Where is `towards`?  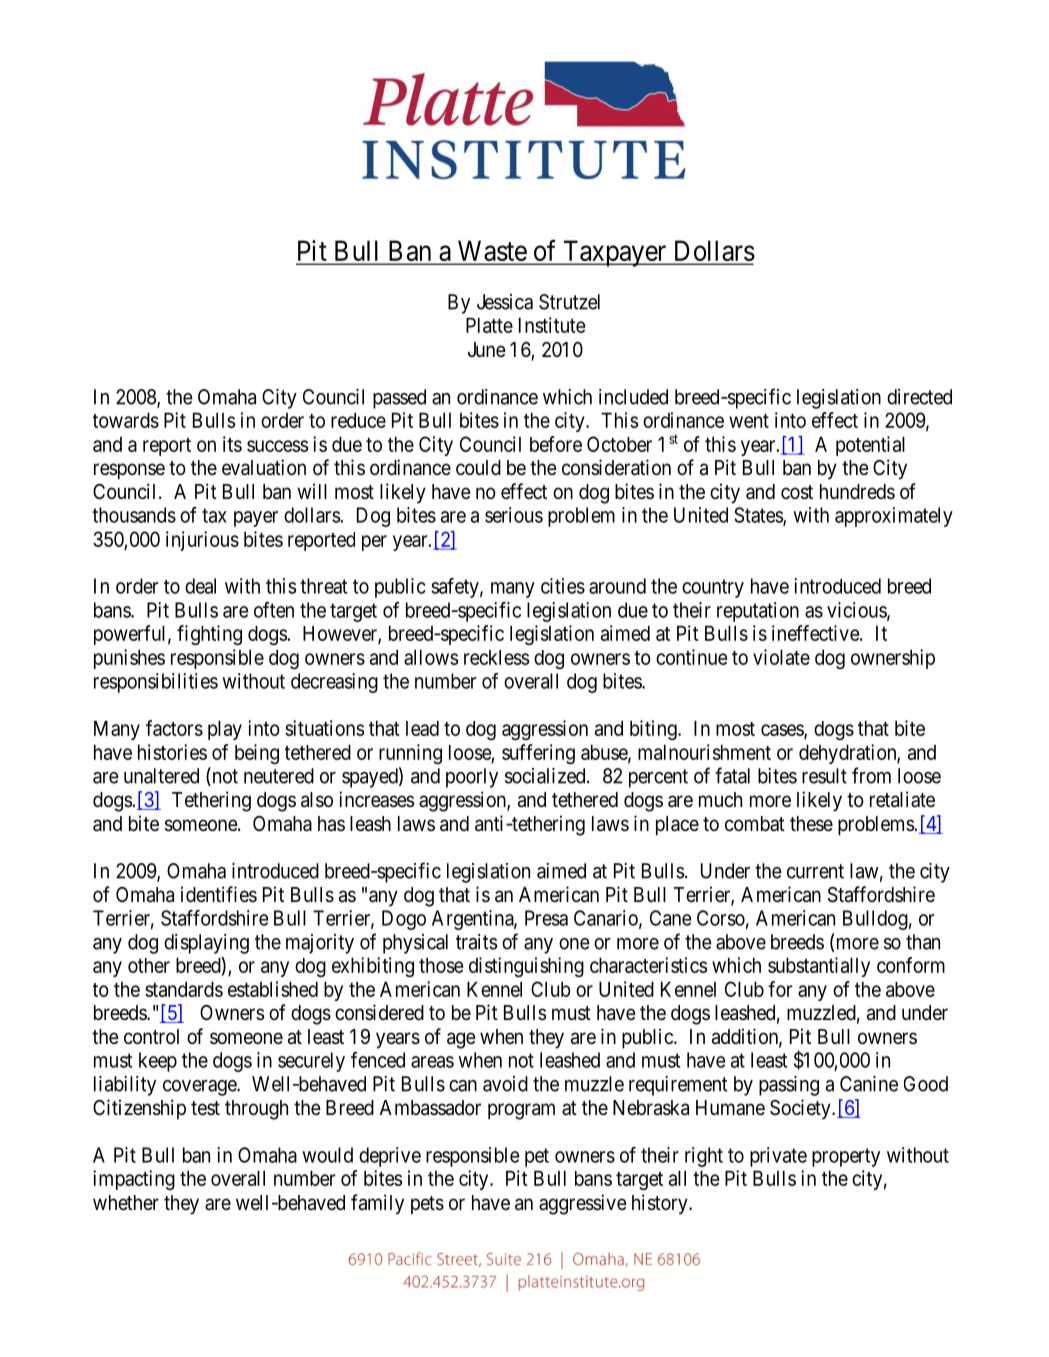 towards is located at coordinates (126, 420).
